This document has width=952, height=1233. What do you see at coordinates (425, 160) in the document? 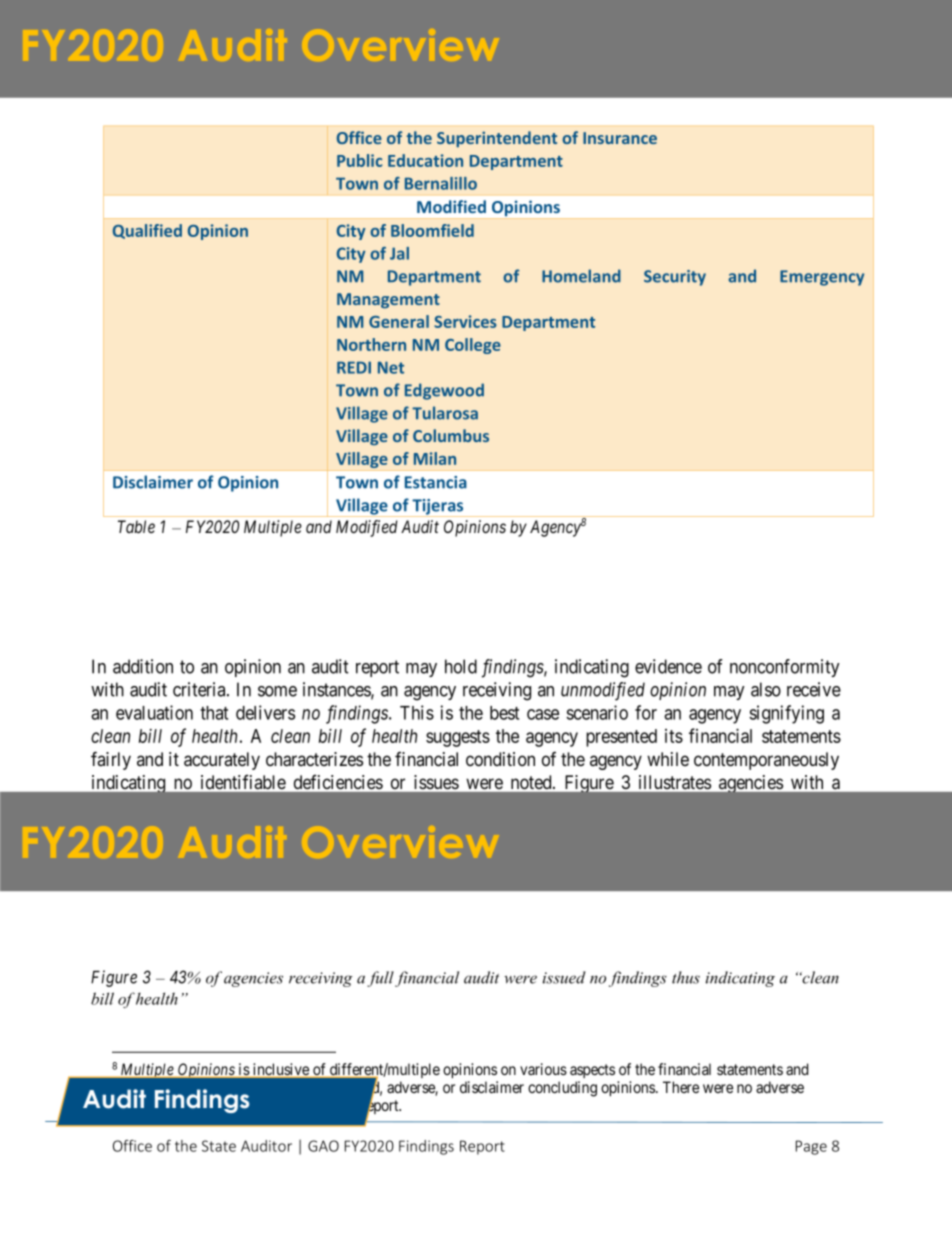
I see `Education` at bounding box center [425, 160].
